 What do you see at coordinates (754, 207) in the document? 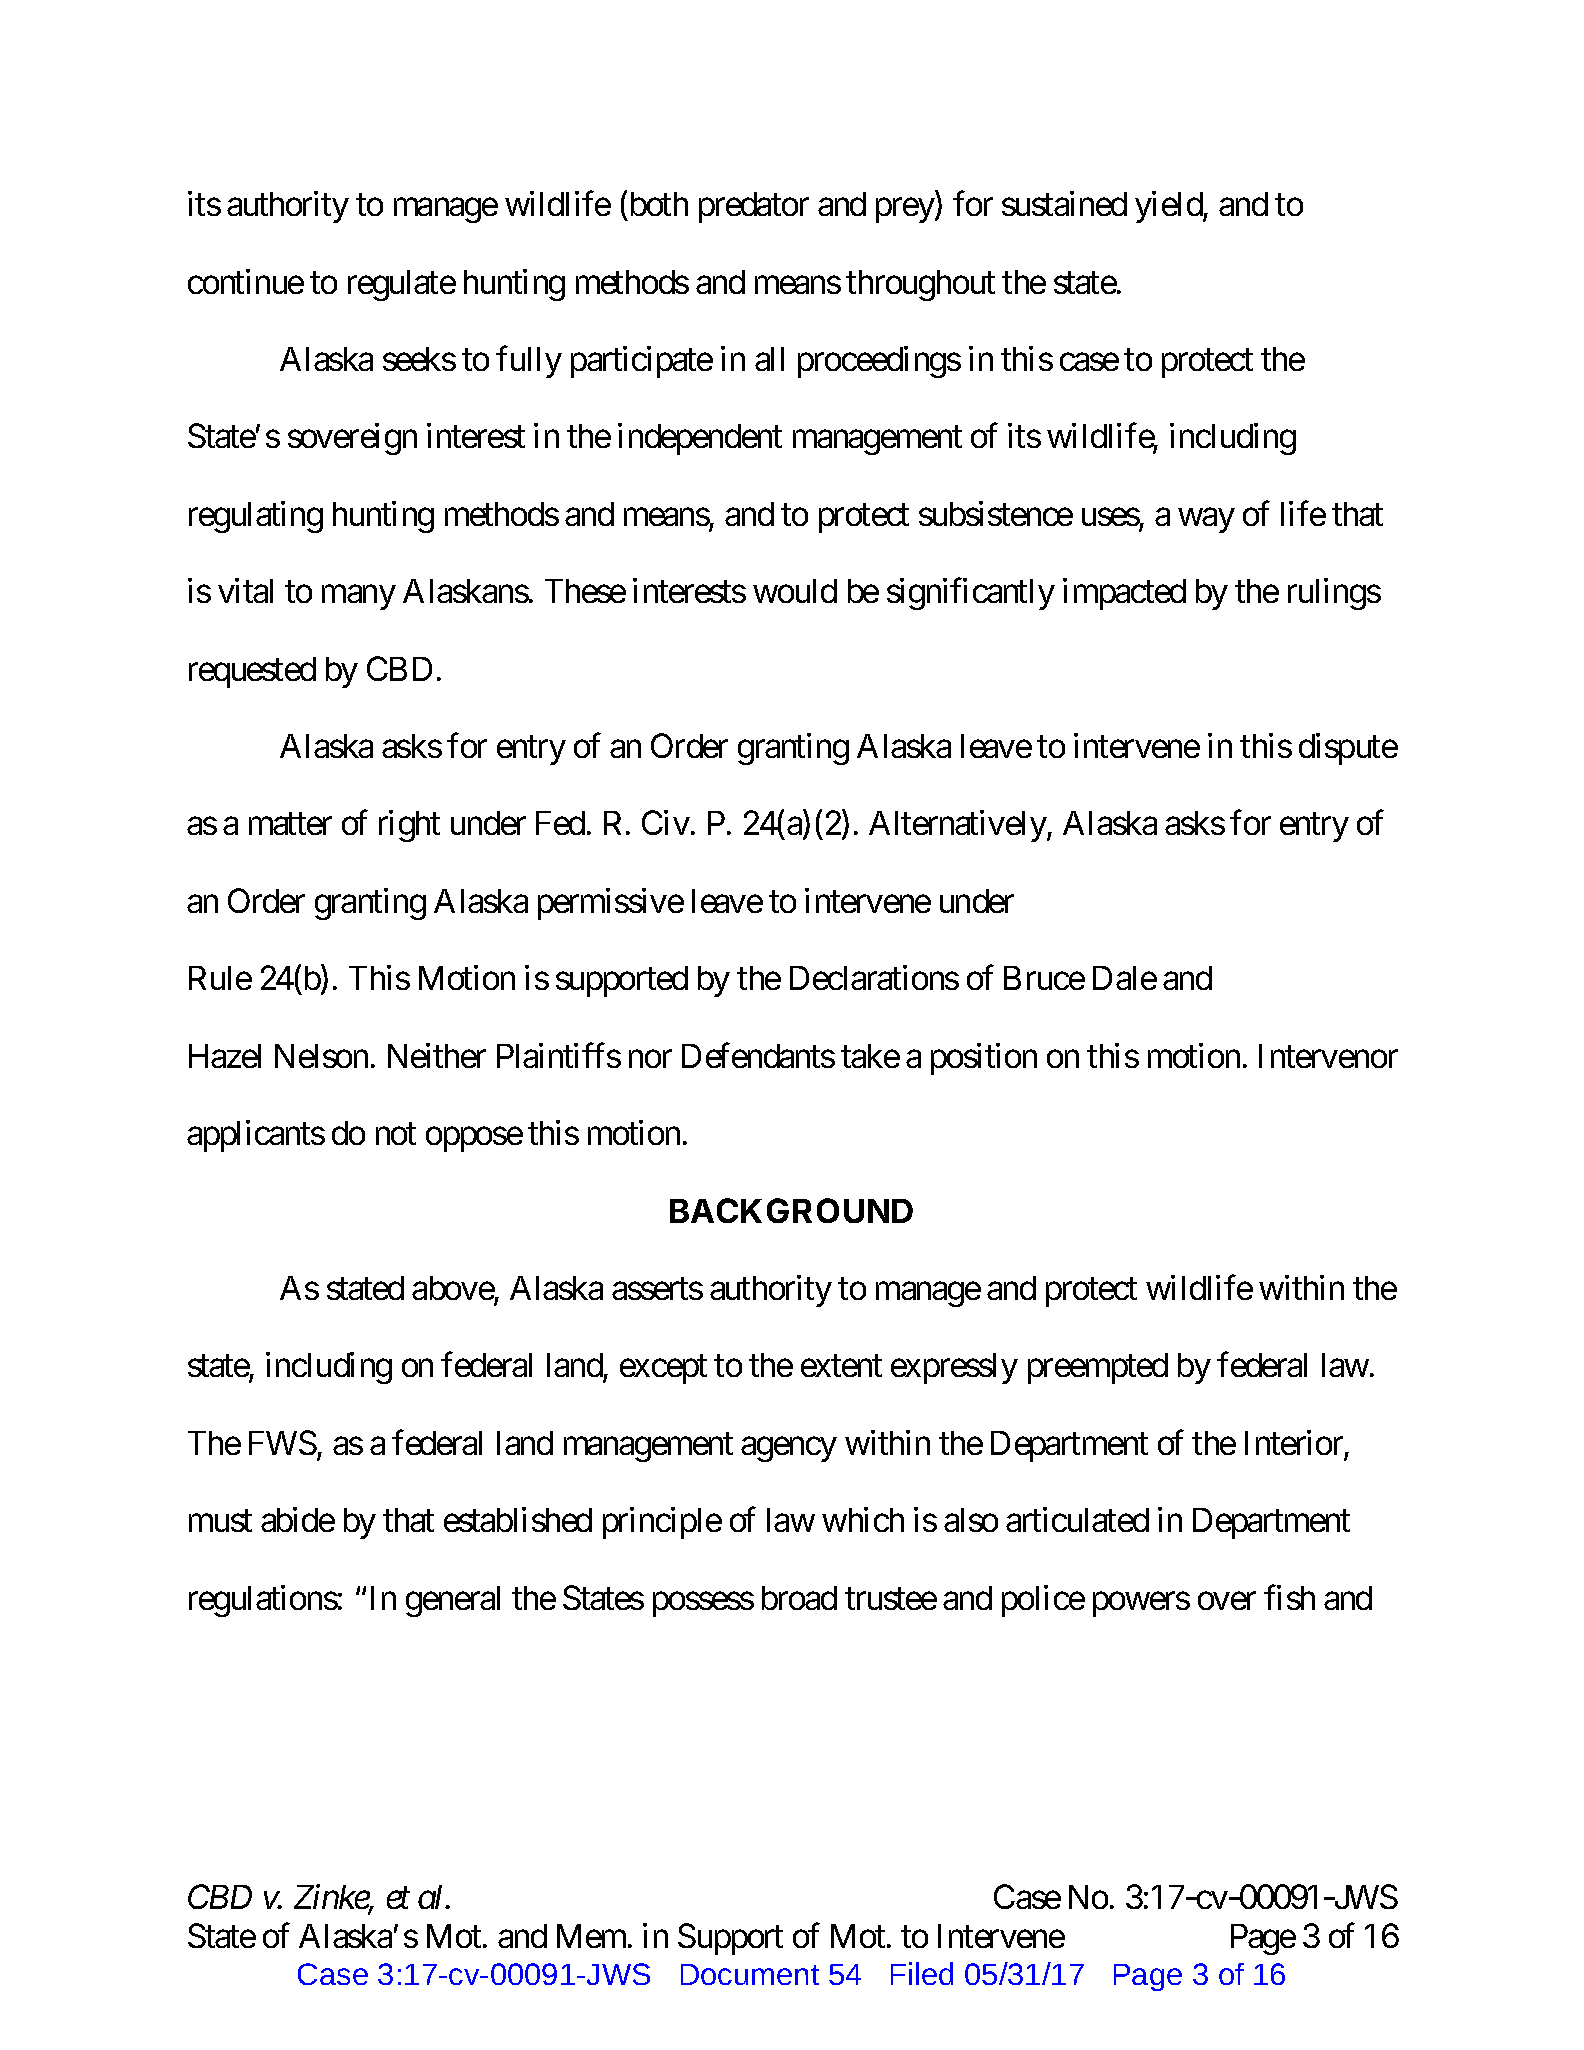
I see `predator` at bounding box center [754, 207].
